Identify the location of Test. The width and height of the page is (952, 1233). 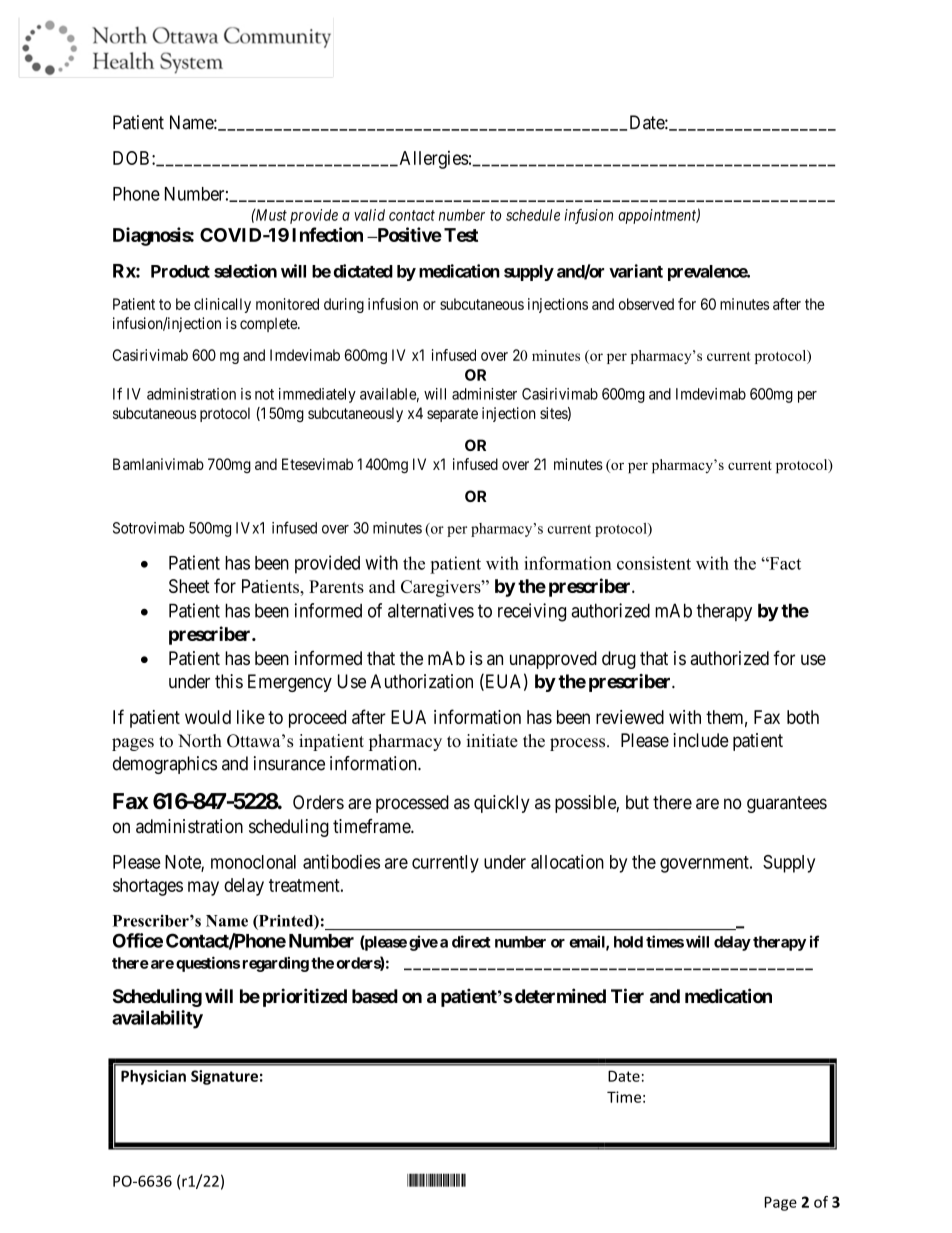
(461, 235).
